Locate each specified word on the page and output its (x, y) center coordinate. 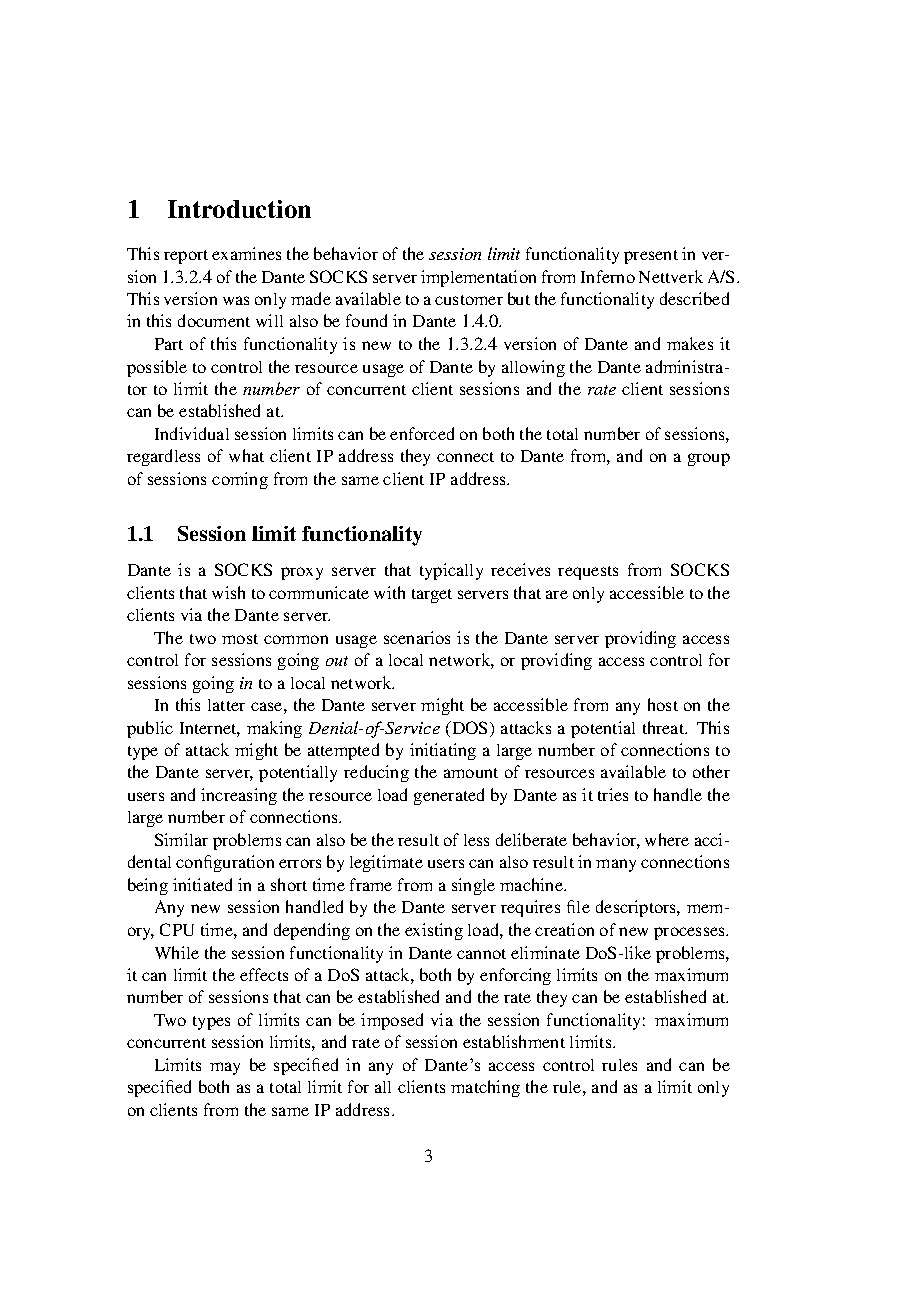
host (663, 704)
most (240, 639)
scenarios (417, 637)
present (651, 257)
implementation (478, 278)
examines (246, 253)
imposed (392, 1021)
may (225, 1068)
